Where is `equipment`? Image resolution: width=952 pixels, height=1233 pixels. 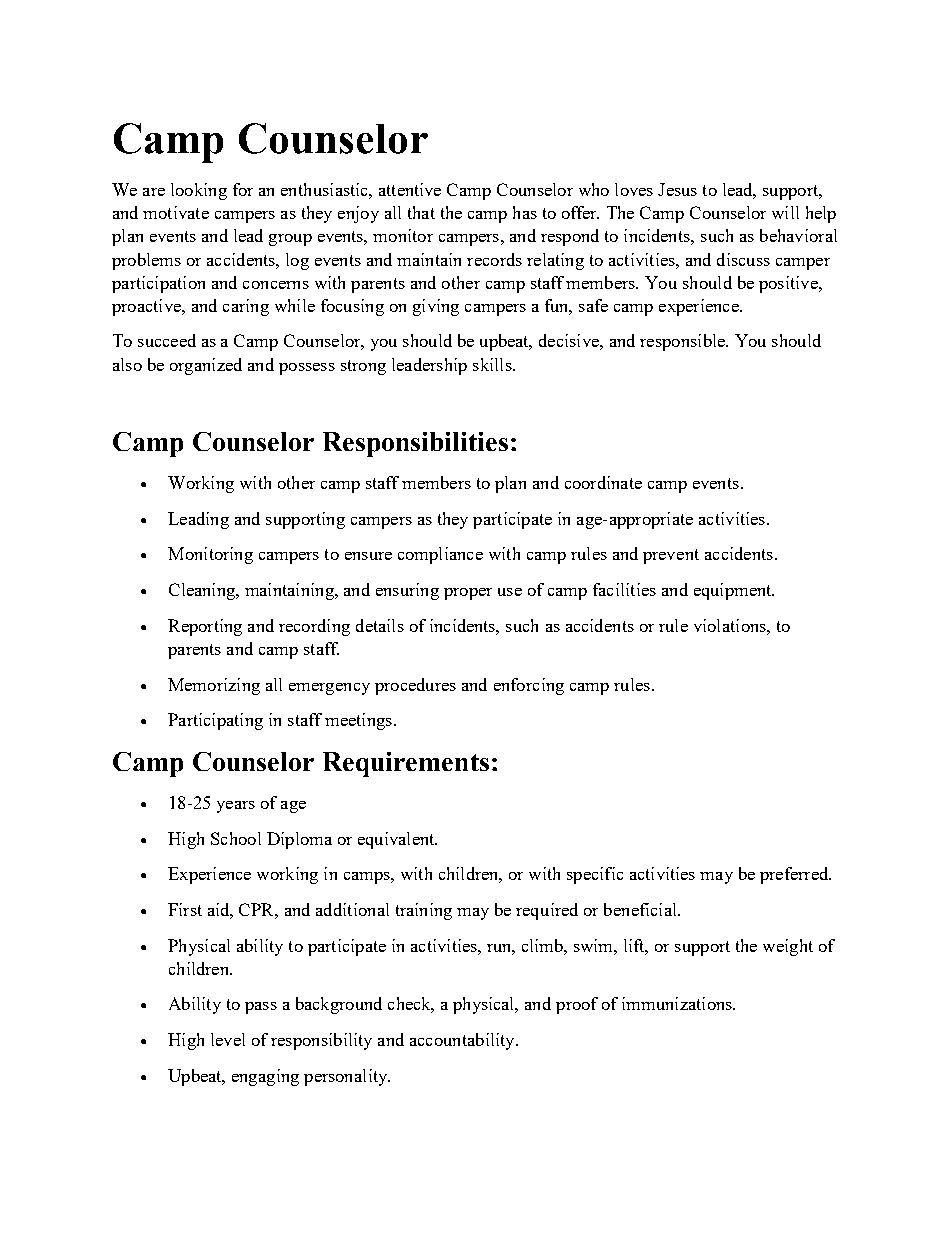
equipment is located at coordinates (734, 591).
